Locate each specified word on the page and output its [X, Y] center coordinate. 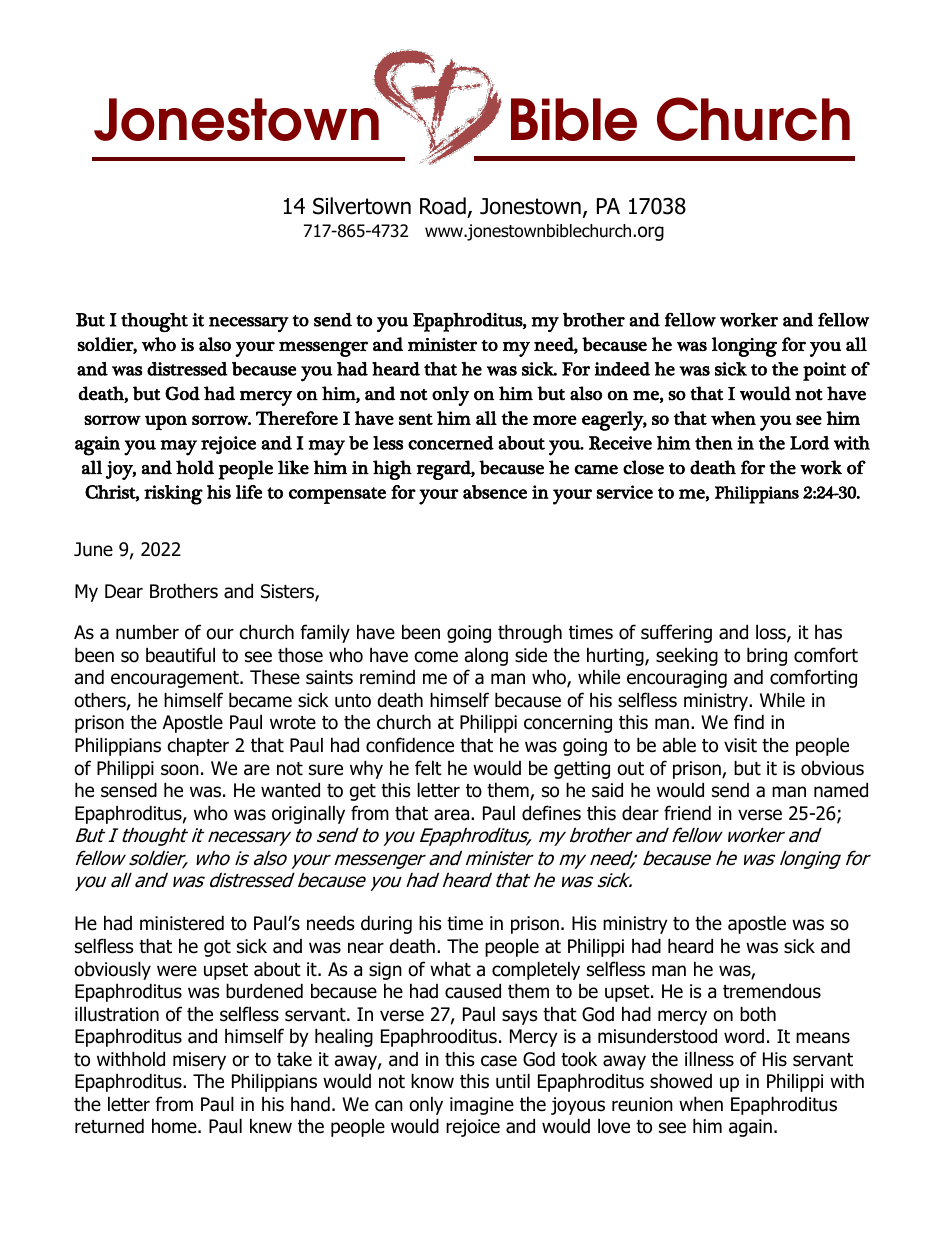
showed [681, 1081]
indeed [622, 369]
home [175, 1126]
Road [443, 206]
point [824, 371]
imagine [482, 1106]
